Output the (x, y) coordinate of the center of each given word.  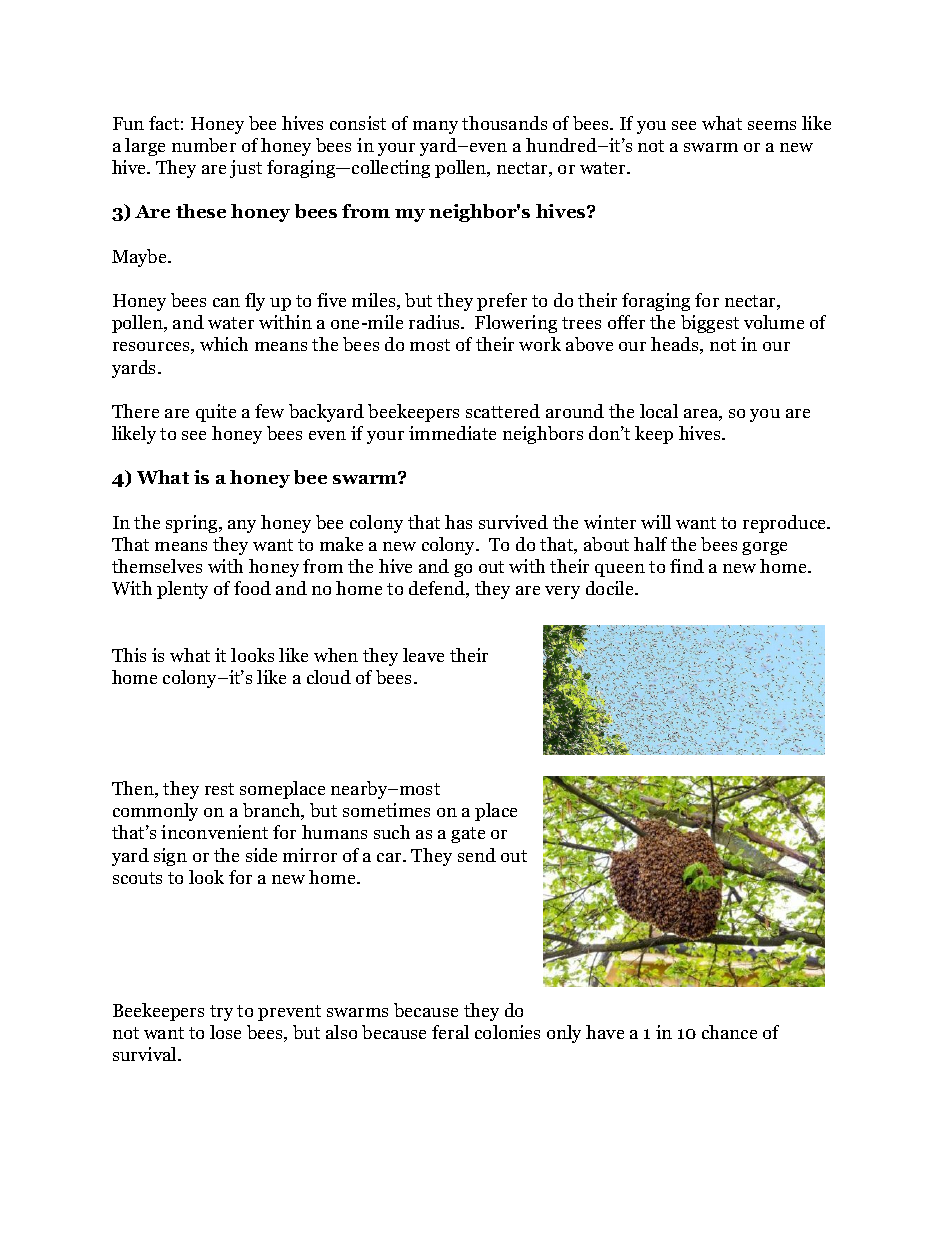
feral (450, 1032)
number (204, 145)
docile (611, 588)
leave (423, 655)
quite (216, 413)
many (435, 127)
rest (219, 789)
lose (225, 1032)
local (659, 411)
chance (729, 1032)
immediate (452, 433)
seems (772, 125)
